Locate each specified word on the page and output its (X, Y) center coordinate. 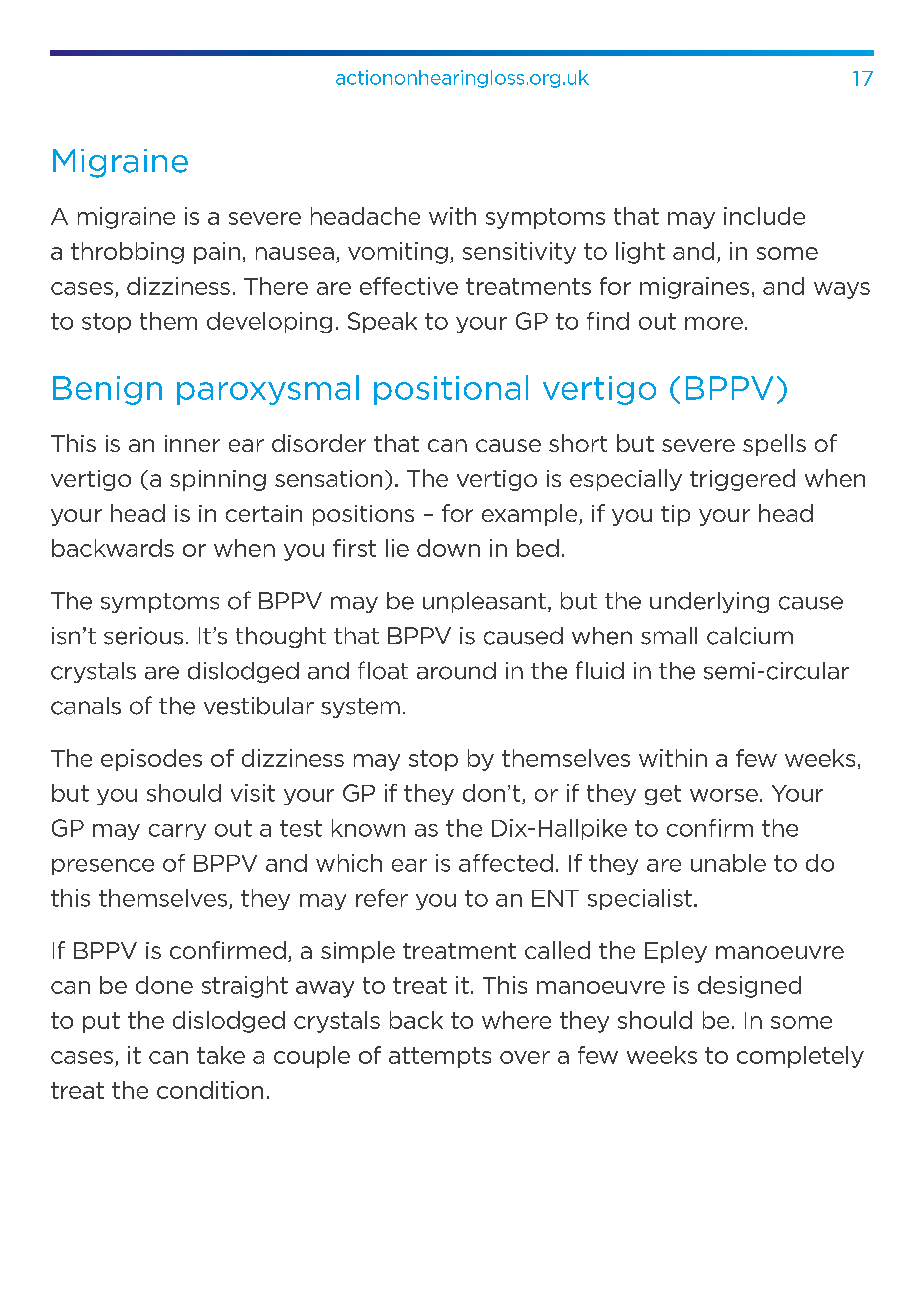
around (456, 671)
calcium (750, 636)
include (764, 216)
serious (143, 636)
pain (217, 253)
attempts (440, 1057)
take (221, 1055)
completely (800, 1057)
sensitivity (519, 253)
